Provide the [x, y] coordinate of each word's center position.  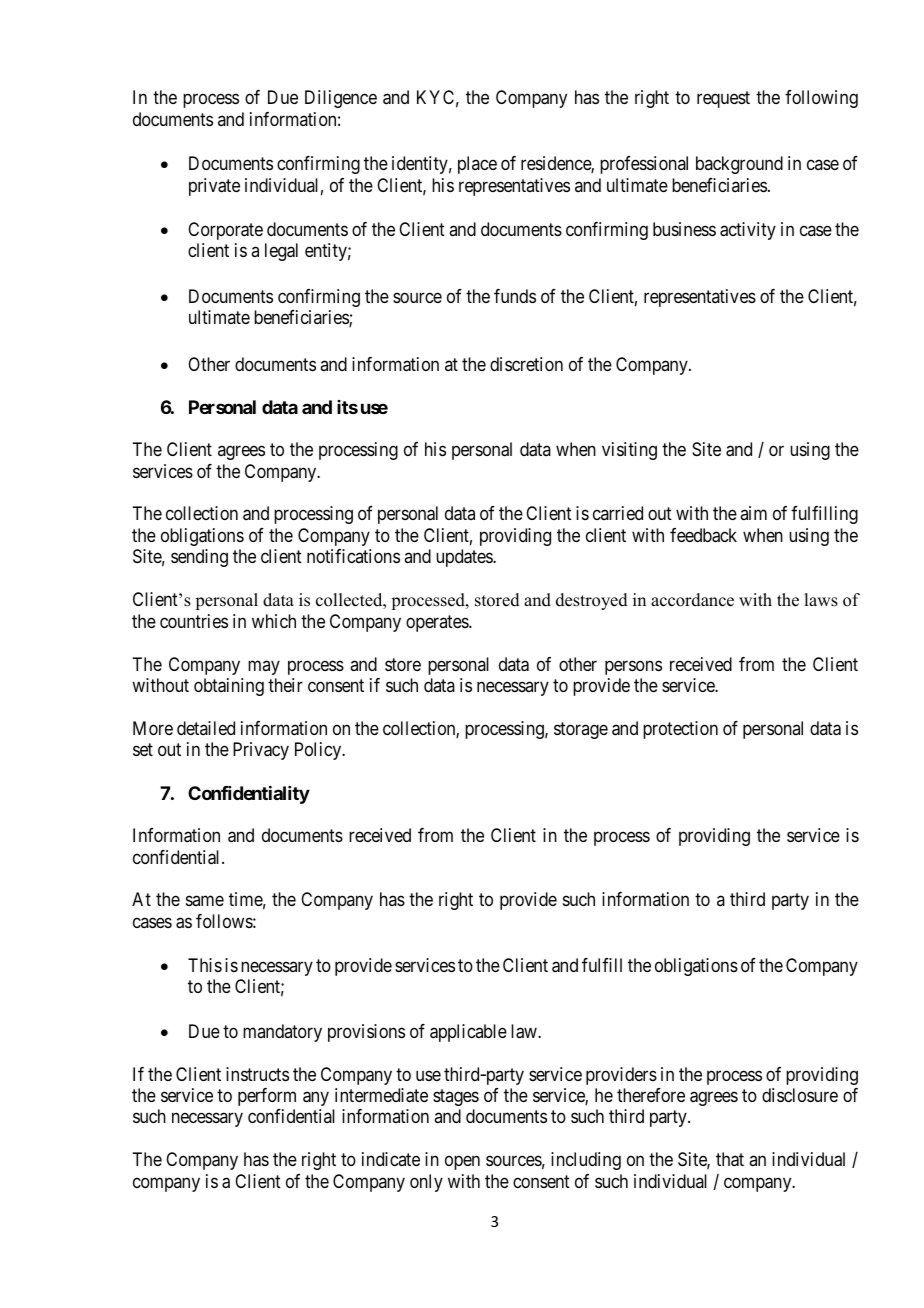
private [214, 187]
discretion [526, 364]
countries [194, 621]
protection [680, 730]
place [477, 165]
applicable [468, 1033]
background [739, 165]
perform [267, 1097]
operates [438, 623]
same [205, 901]
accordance [692, 600]
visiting [629, 451]
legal [281, 252]
